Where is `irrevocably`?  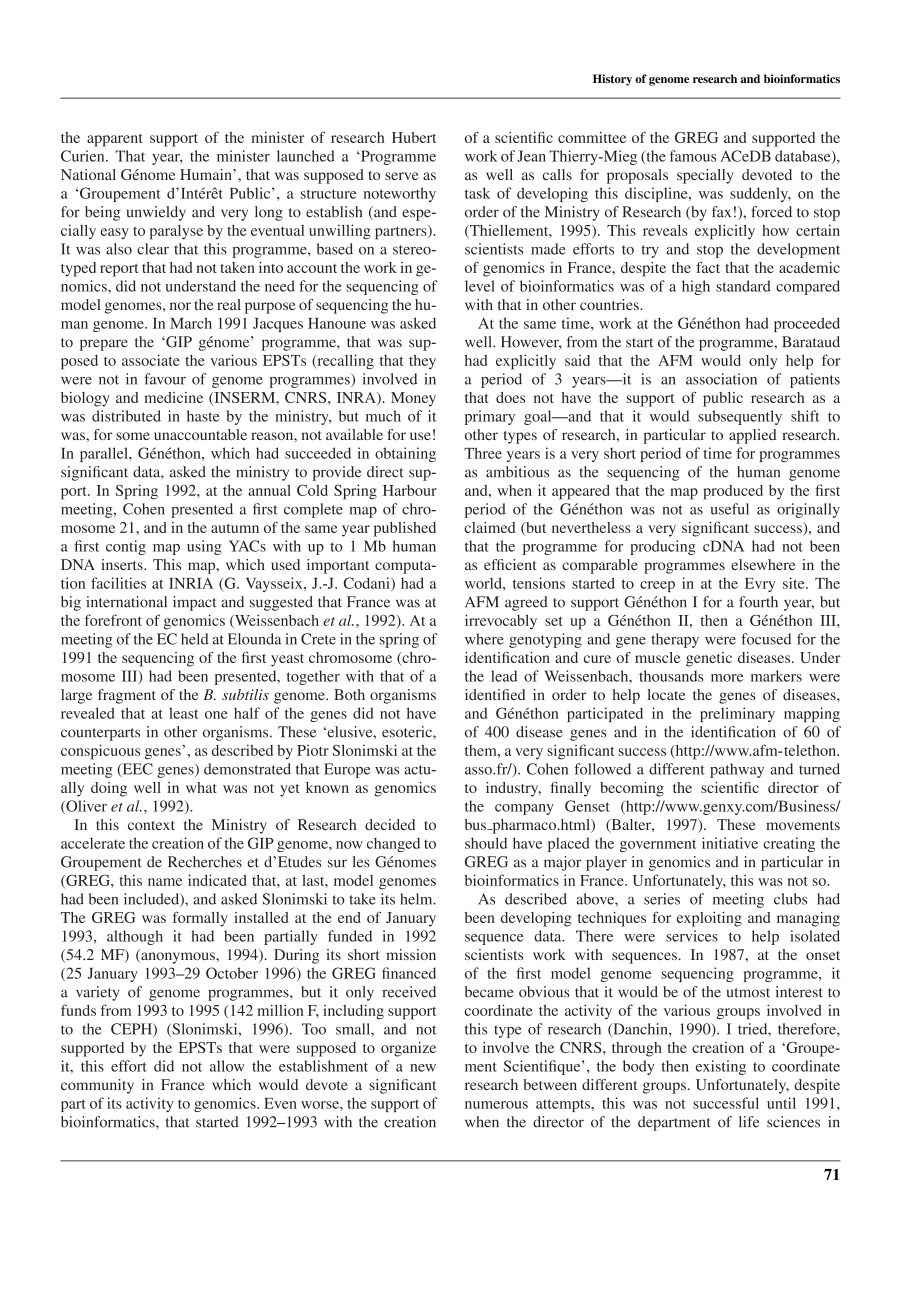 irrevocably is located at coordinates (501, 622).
